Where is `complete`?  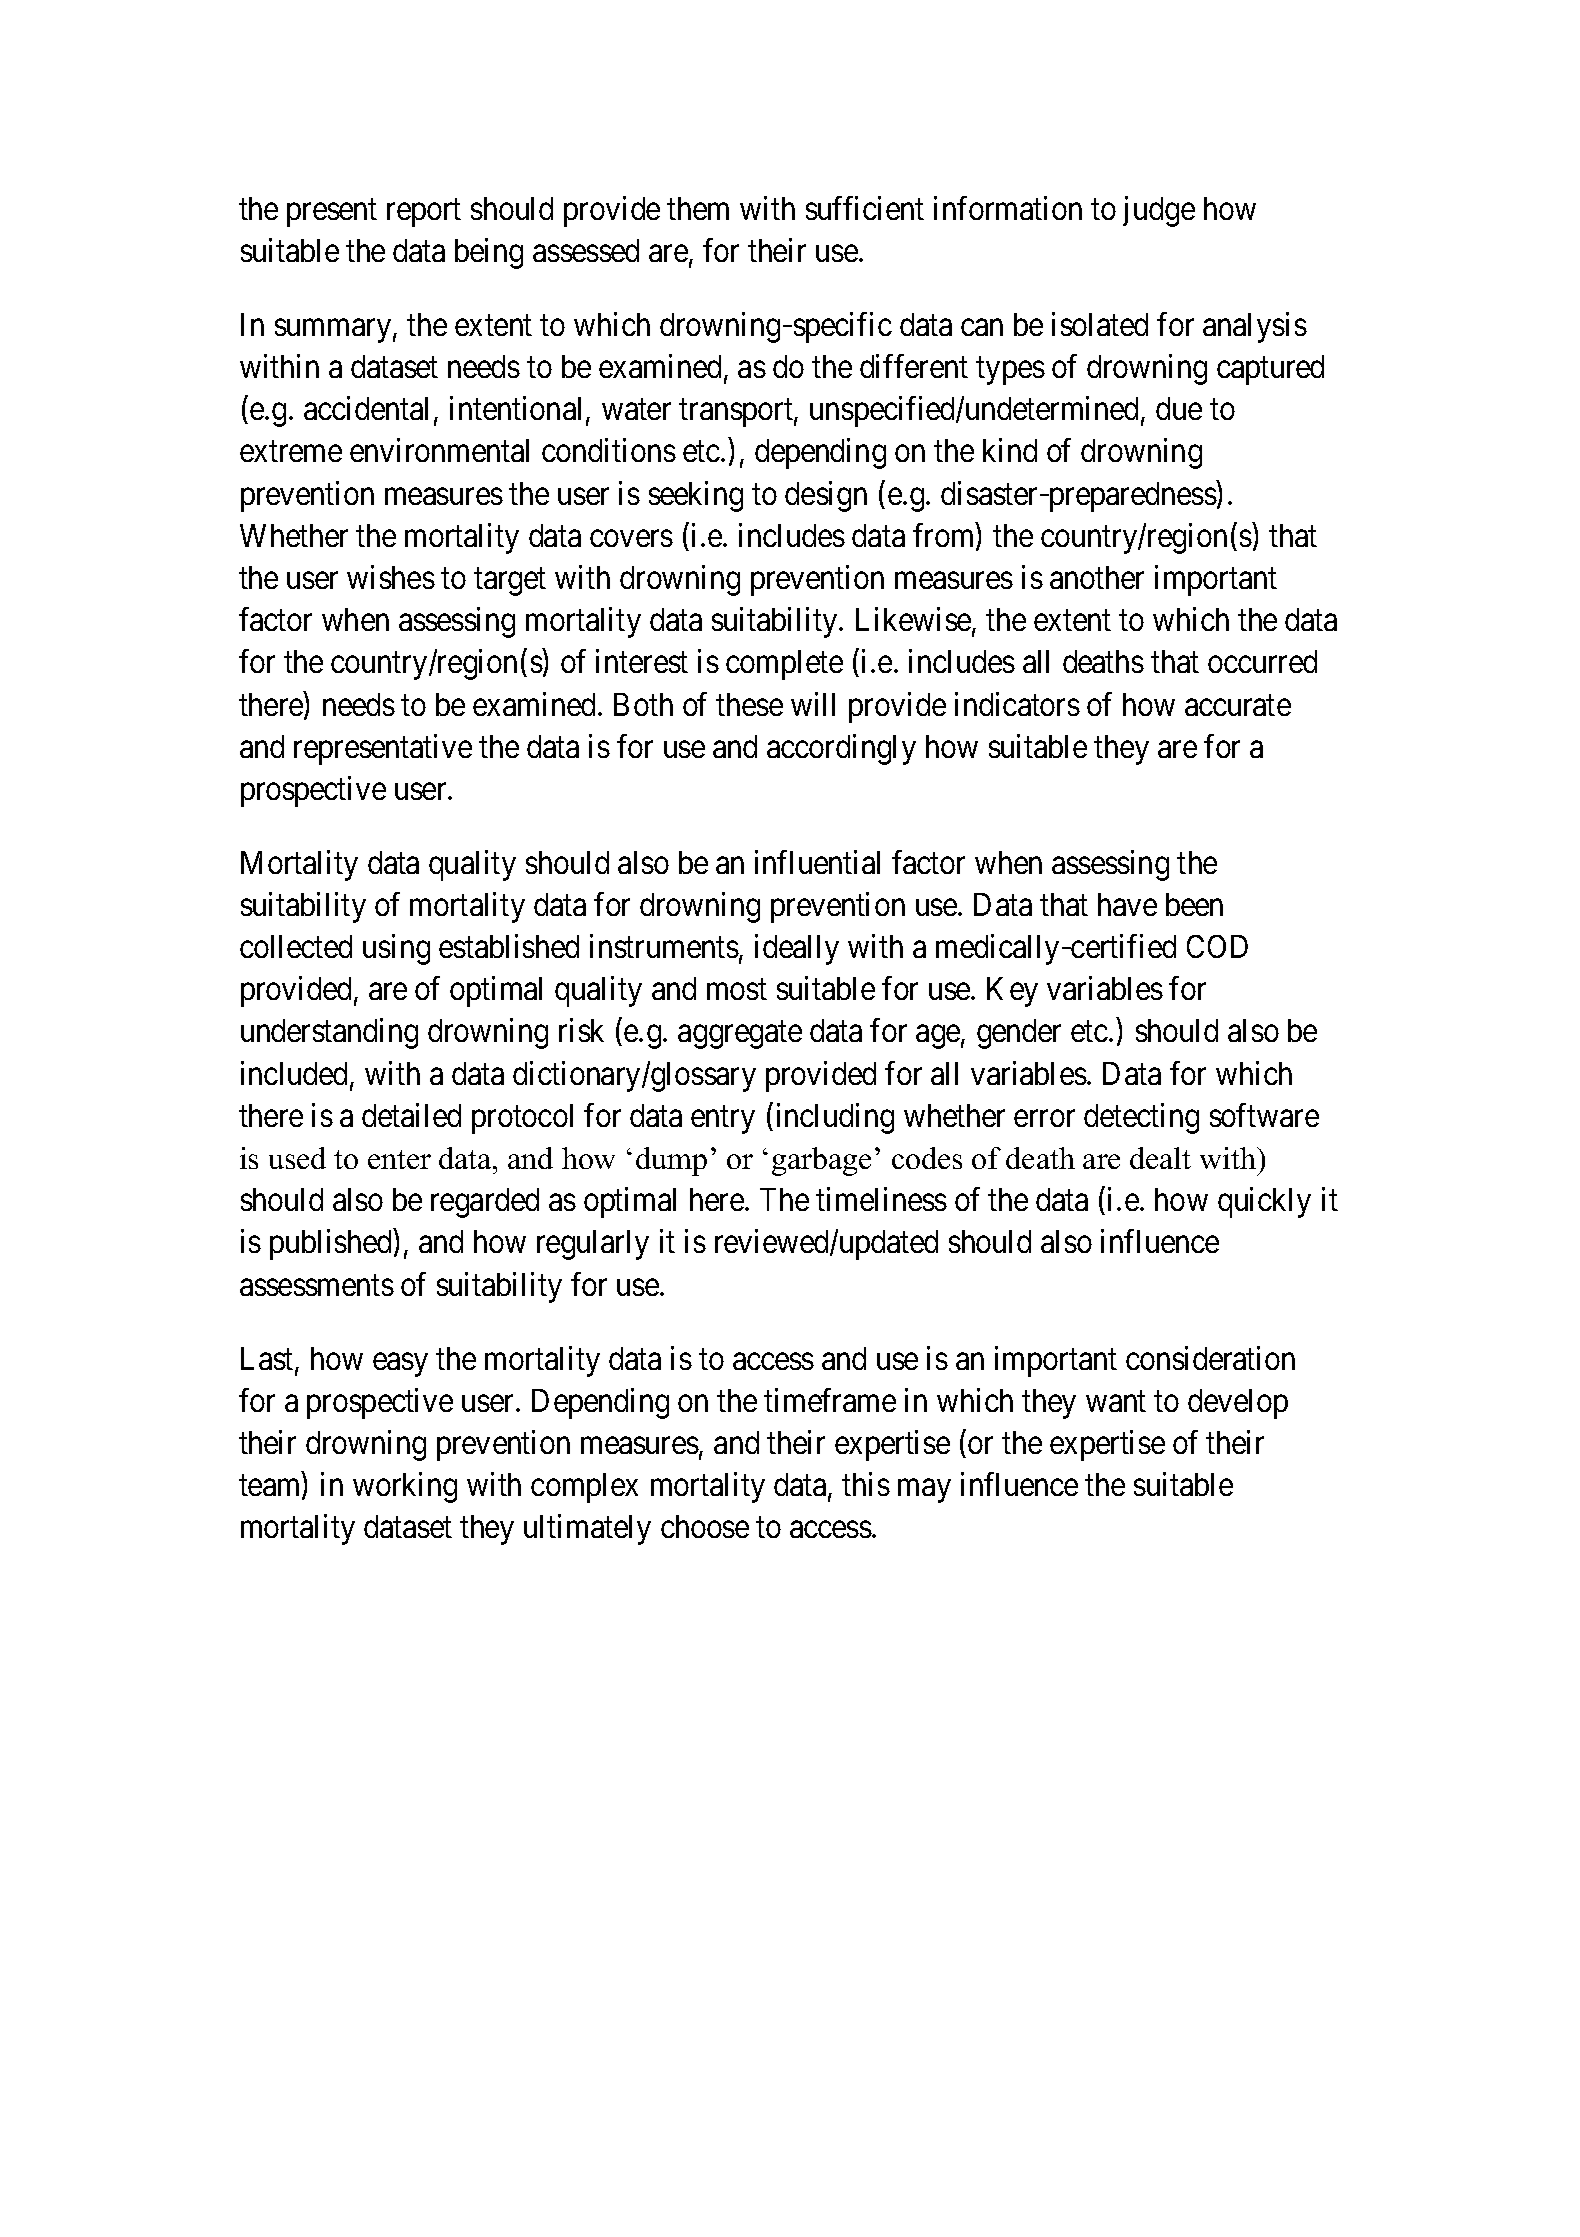 complete is located at coordinates (784, 665).
